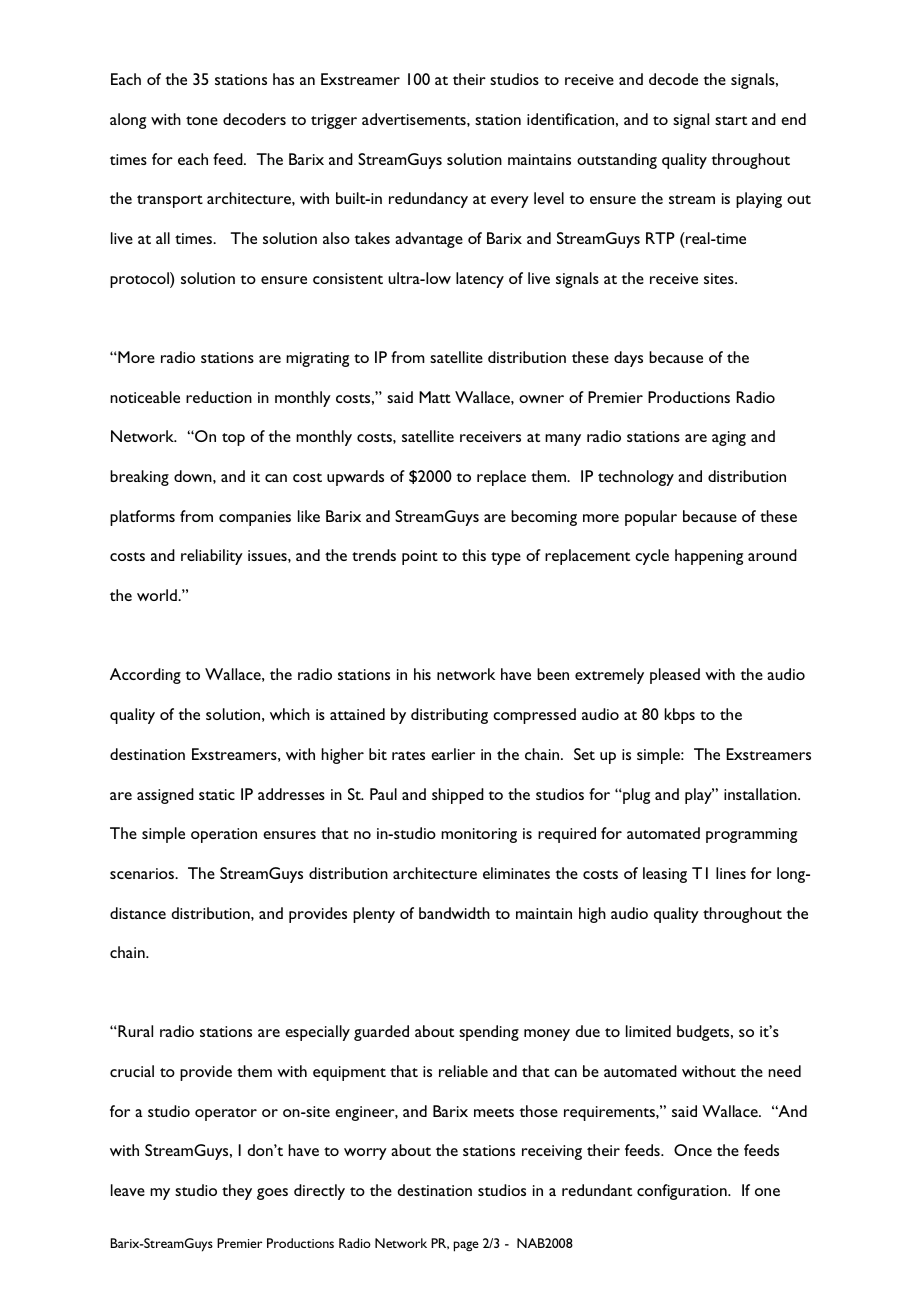  I want to click on According, so click(145, 676).
